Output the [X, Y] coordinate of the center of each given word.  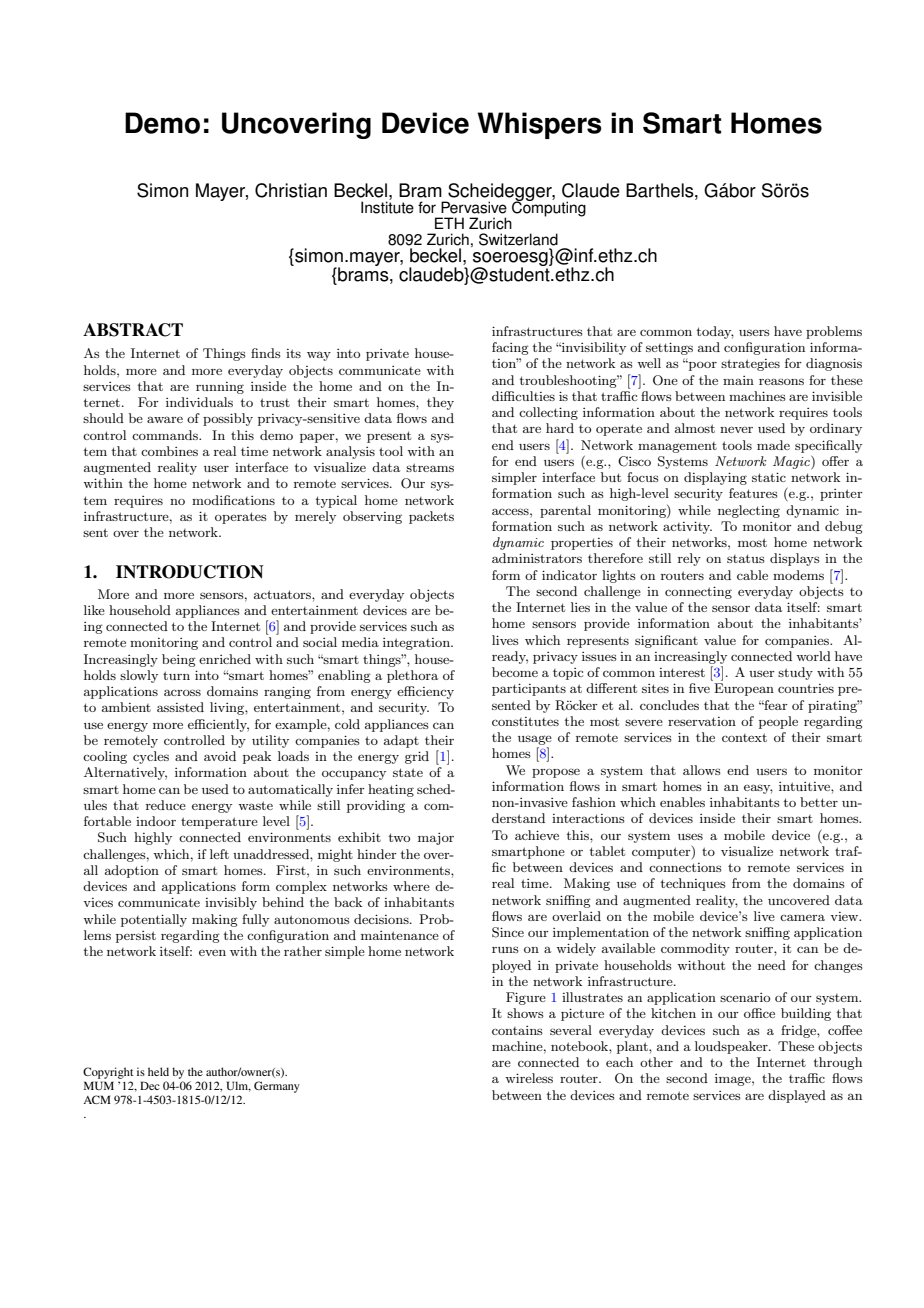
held [158, 1071]
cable [752, 575]
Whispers [539, 125]
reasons [781, 381]
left [219, 854]
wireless [529, 1078]
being [179, 660]
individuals [199, 402]
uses [690, 836]
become [515, 672]
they [440, 403]
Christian [291, 190]
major [436, 839]
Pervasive [474, 207]
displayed [797, 1096]
